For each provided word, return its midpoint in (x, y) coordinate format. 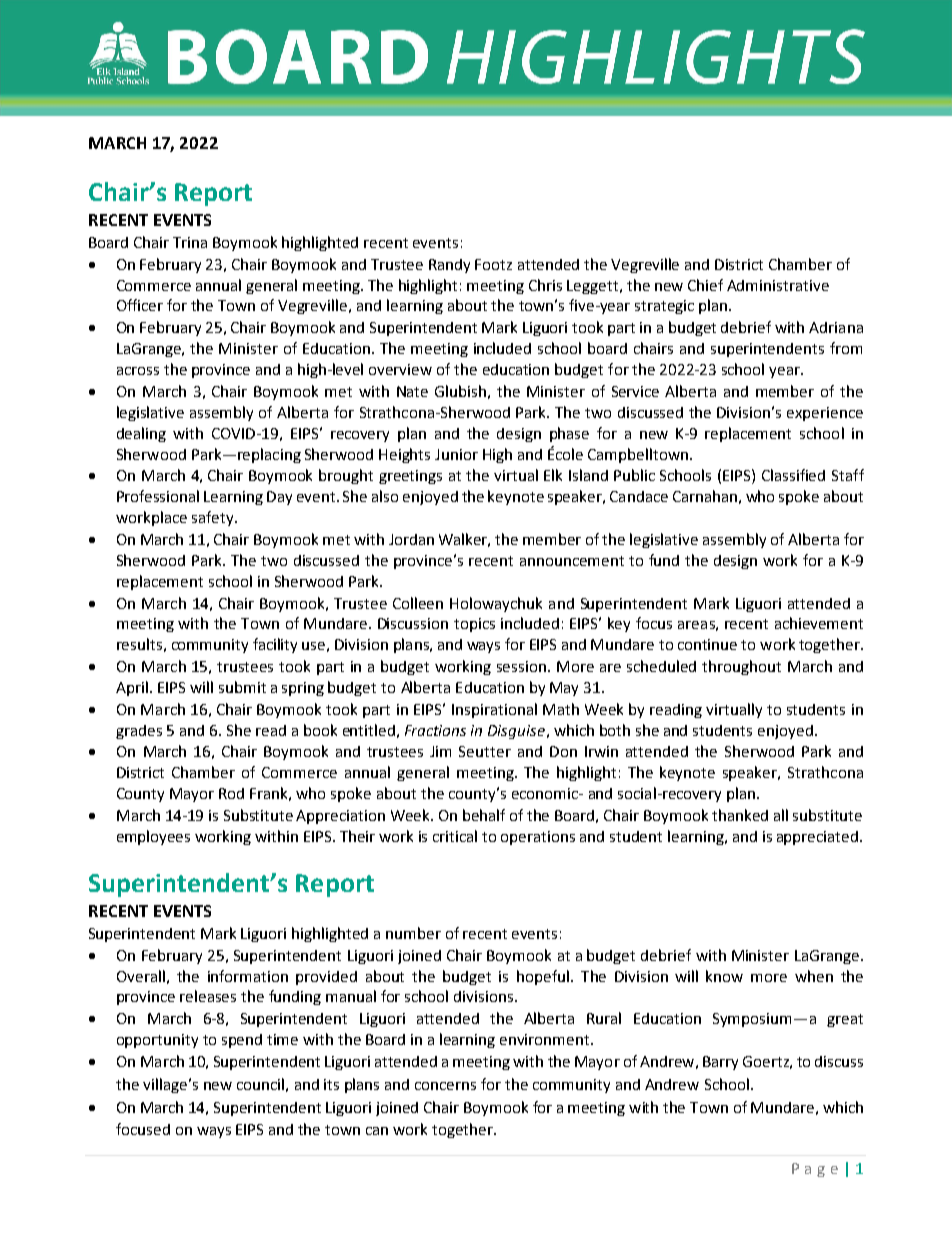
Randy (449, 266)
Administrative (778, 285)
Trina (190, 242)
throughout (741, 667)
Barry (720, 1063)
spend (242, 1041)
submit (242, 687)
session (523, 666)
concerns (445, 1086)
